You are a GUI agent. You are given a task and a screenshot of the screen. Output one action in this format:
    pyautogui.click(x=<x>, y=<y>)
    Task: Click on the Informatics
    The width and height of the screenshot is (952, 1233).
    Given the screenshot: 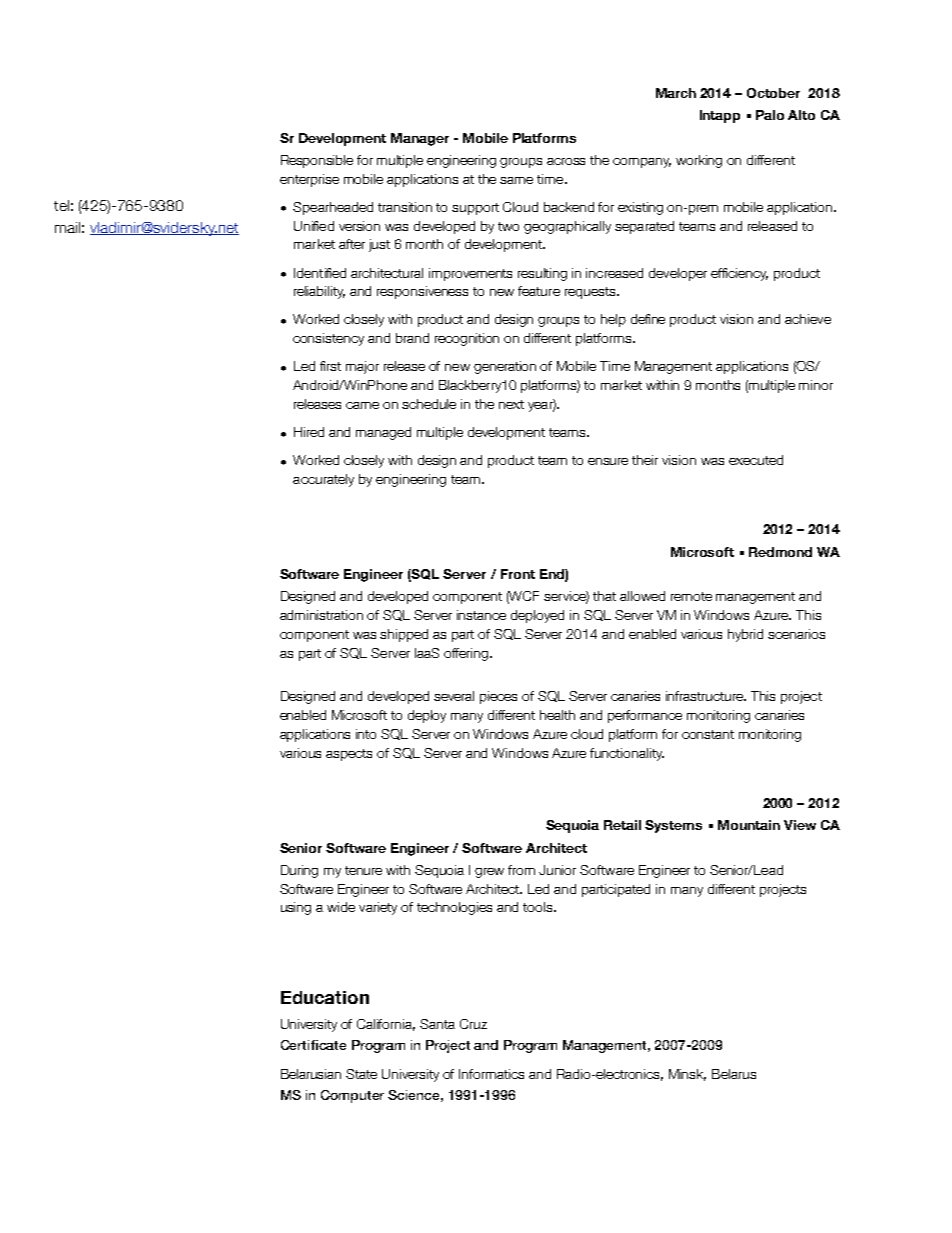 What is the action you would take?
    pyautogui.click(x=491, y=1074)
